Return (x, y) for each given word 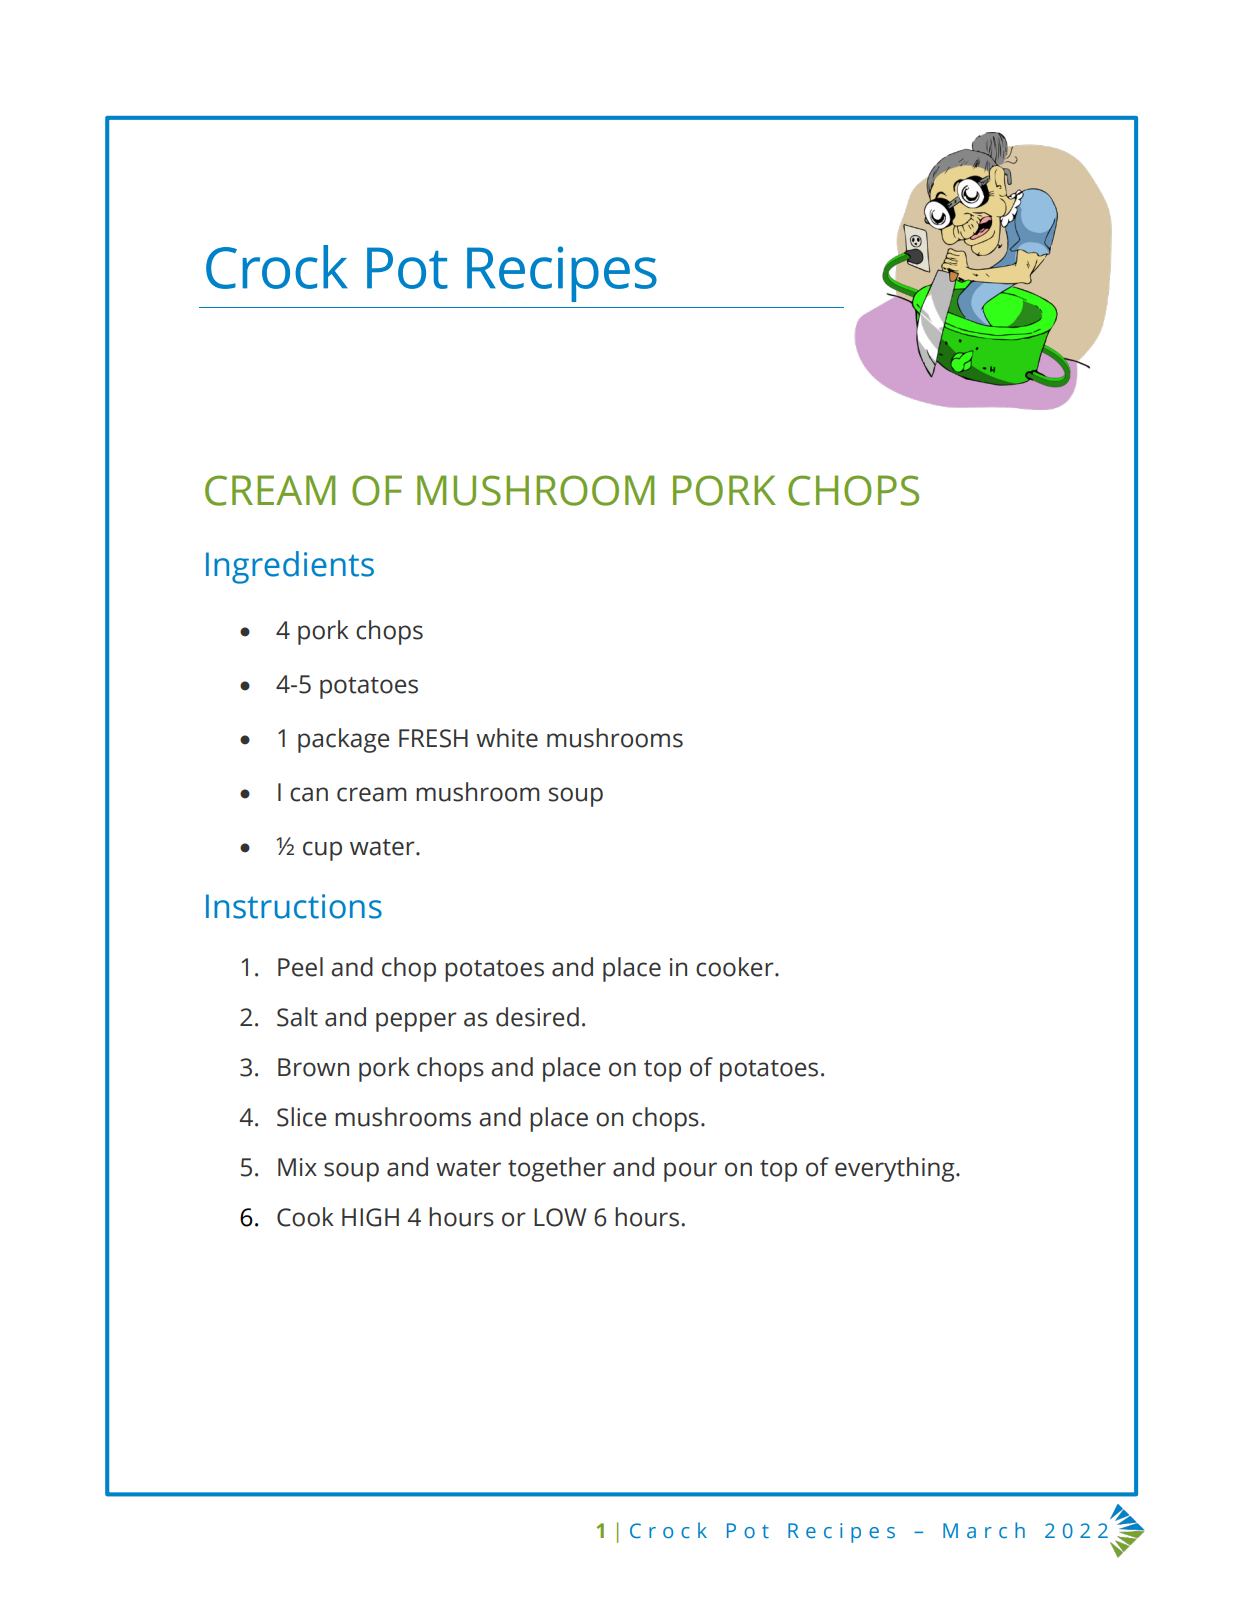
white (507, 738)
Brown (313, 1067)
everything (896, 1169)
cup (322, 851)
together (557, 1169)
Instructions (294, 906)
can (309, 794)
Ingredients (290, 567)
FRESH (433, 738)
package (343, 740)
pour (690, 1172)
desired (537, 1017)
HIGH (370, 1217)
